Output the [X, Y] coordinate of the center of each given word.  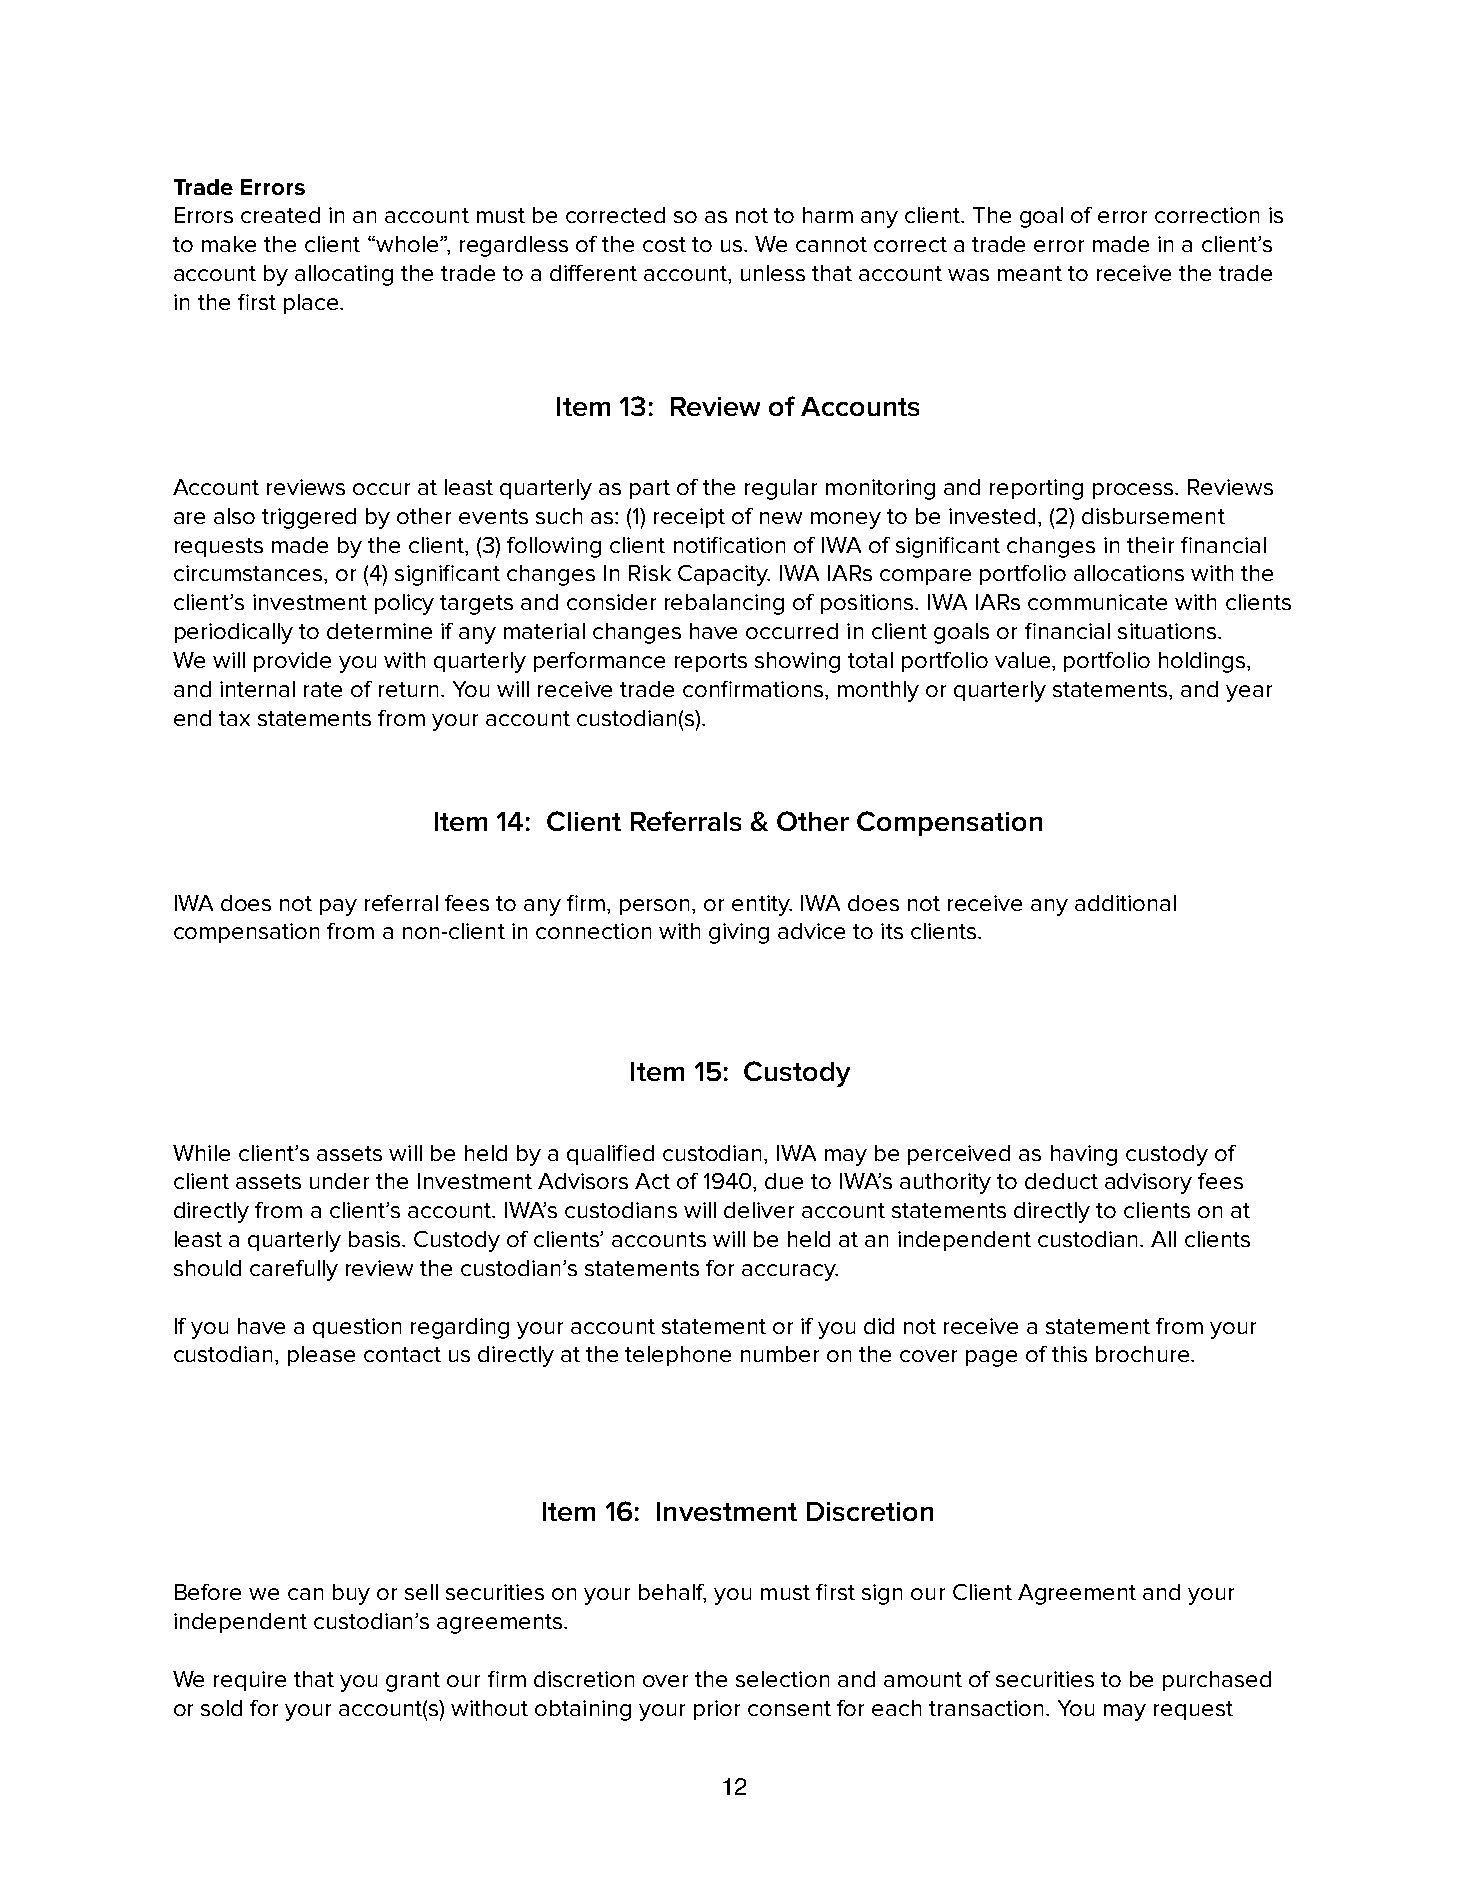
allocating [344, 275]
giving [739, 933]
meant [1030, 273]
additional [1125, 903]
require [250, 1681]
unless [773, 273]
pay [338, 907]
